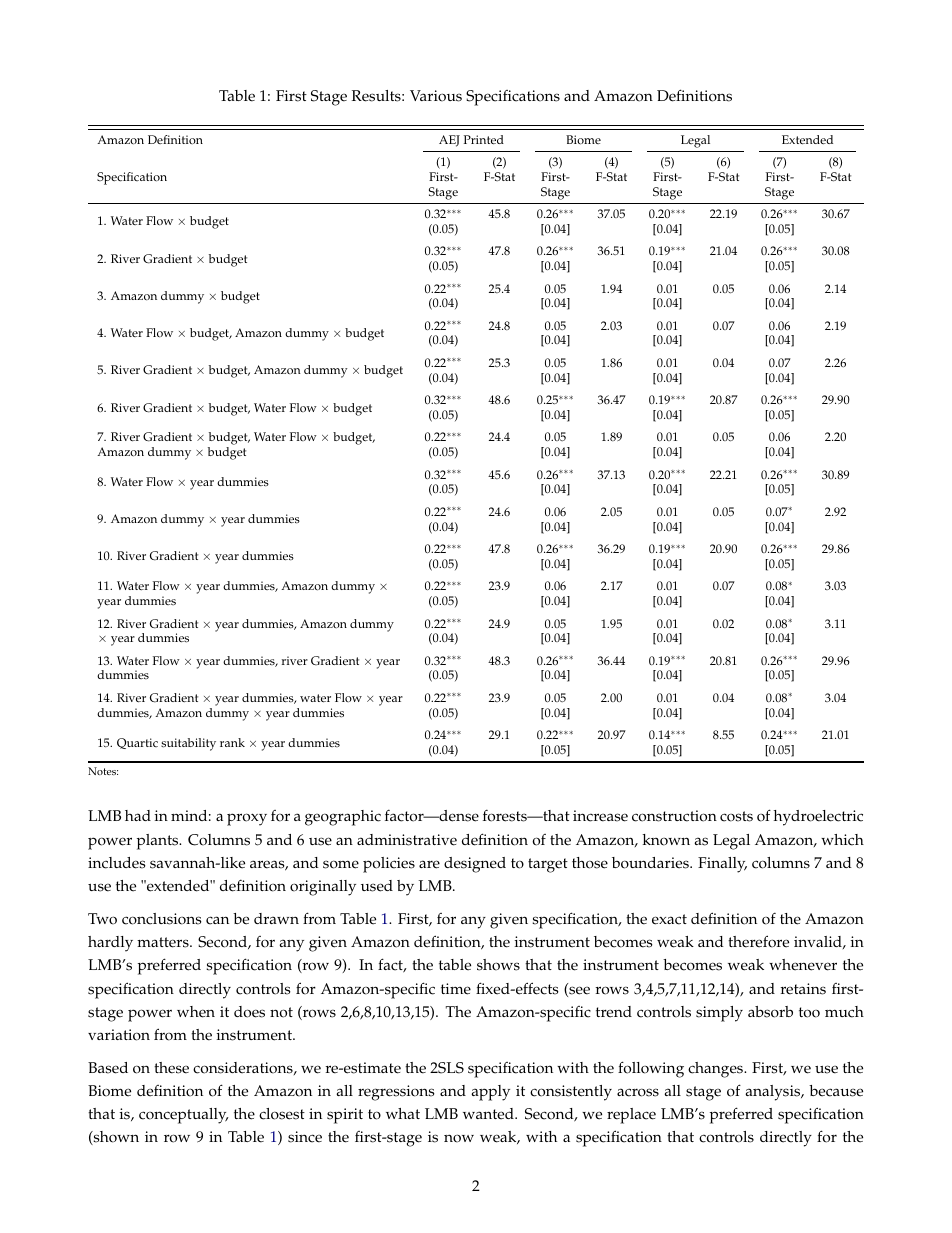  I want to click on administrative, so click(407, 840).
